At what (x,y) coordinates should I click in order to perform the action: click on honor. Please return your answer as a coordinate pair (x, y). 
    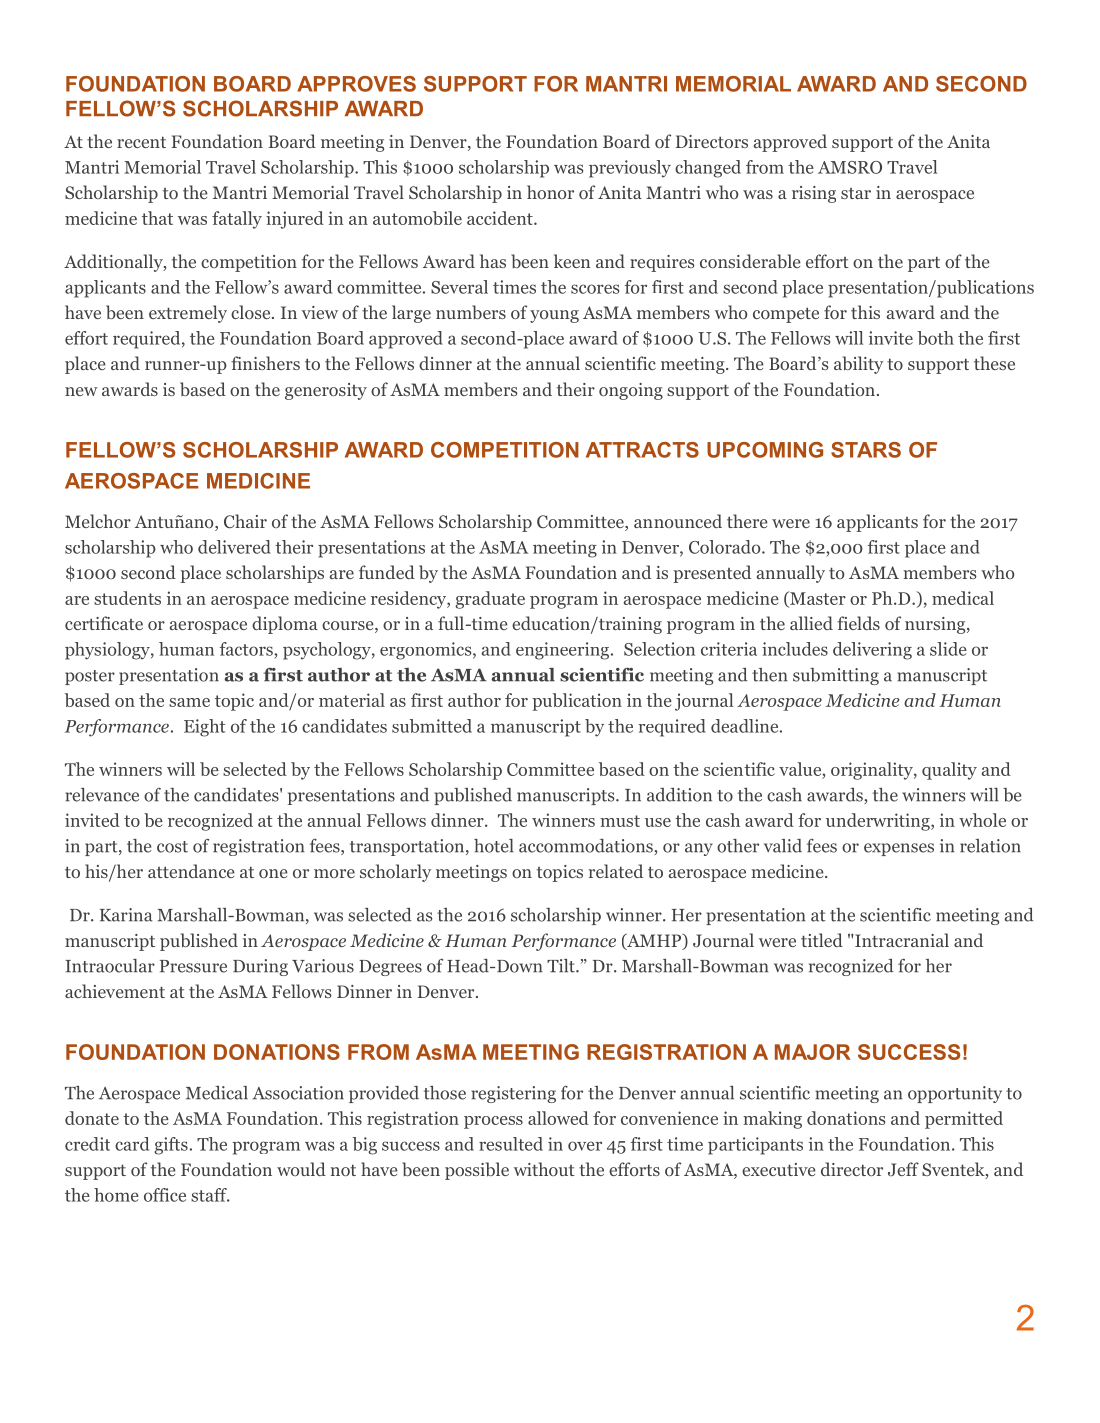
    Looking at the image, I should click on (550, 192).
